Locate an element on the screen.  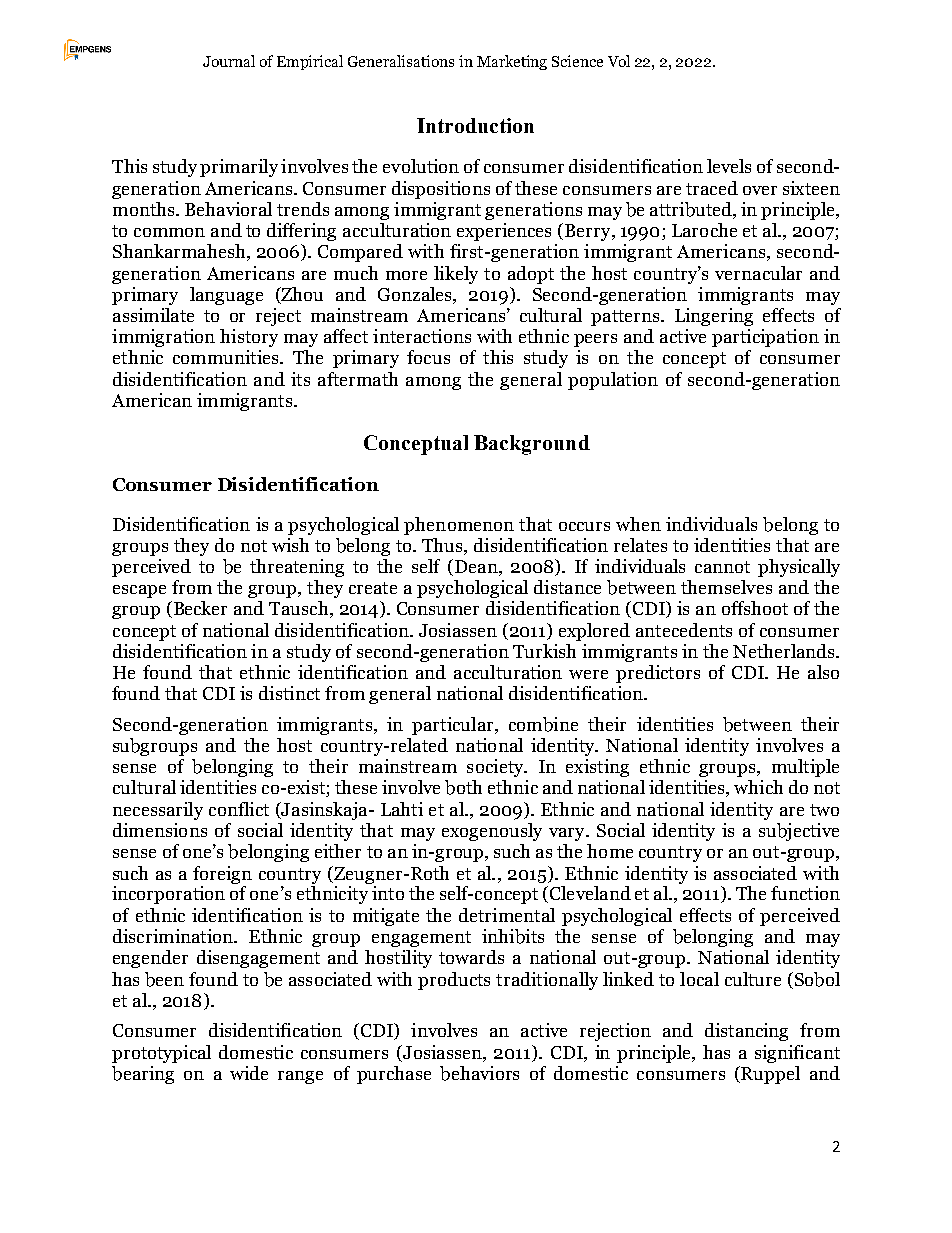
distinct is located at coordinates (289, 693).
